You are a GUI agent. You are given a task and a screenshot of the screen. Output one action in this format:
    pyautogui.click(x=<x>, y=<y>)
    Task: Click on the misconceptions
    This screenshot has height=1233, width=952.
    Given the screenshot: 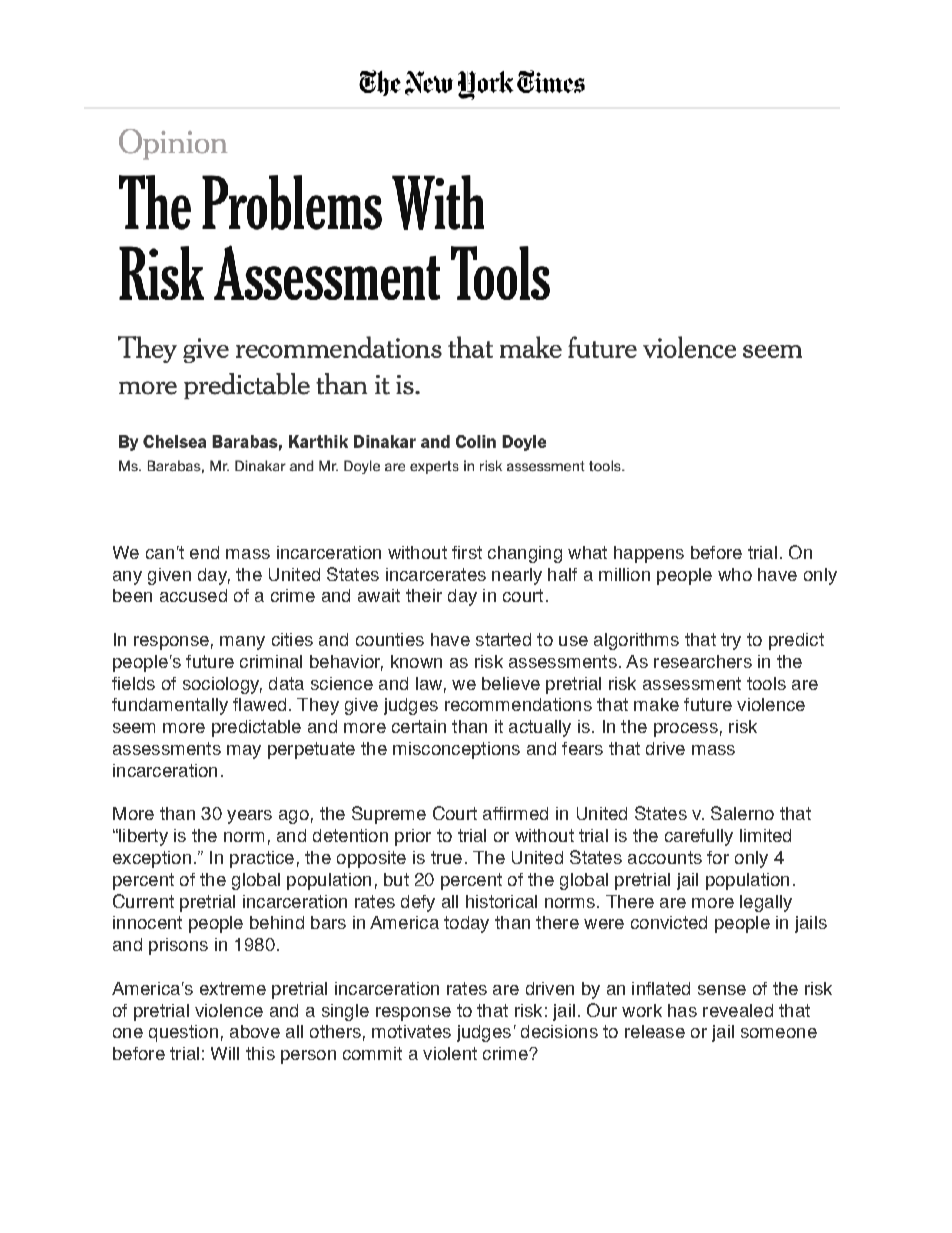 What is the action you would take?
    pyautogui.click(x=456, y=750)
